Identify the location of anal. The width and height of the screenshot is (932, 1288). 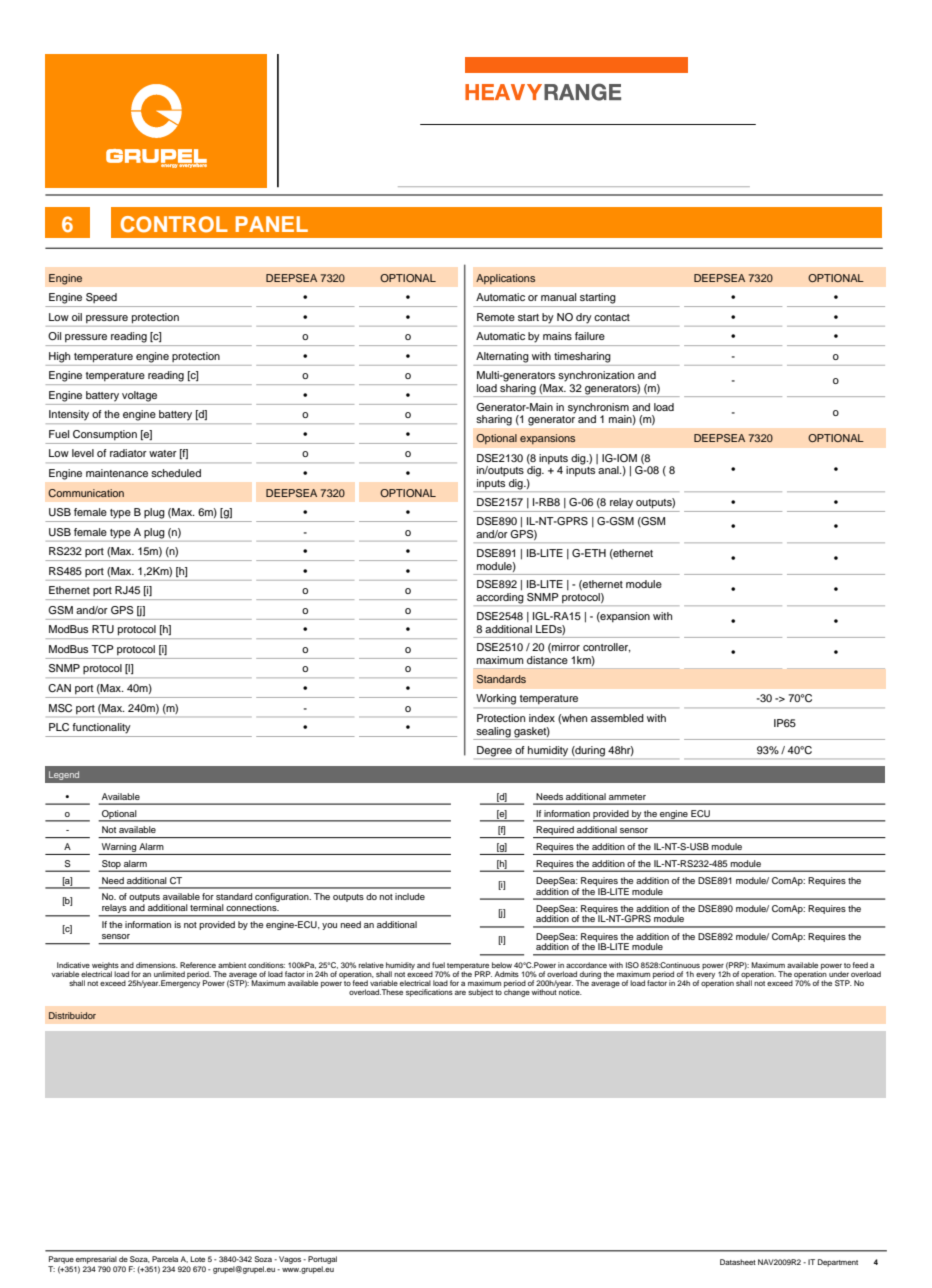
(609, 470).
